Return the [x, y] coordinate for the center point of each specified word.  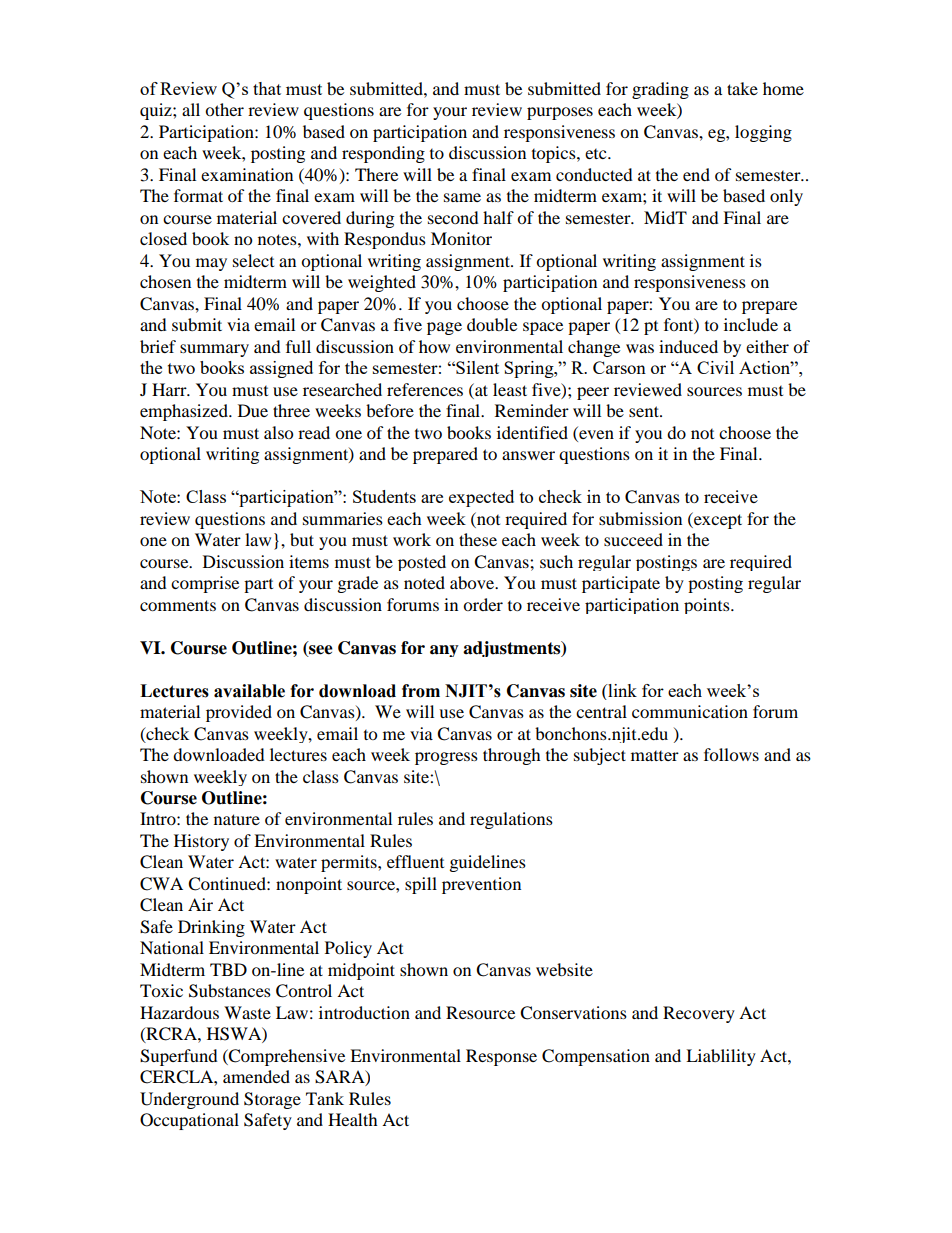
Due [253, 410]
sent [645, 411]
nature [237, 819]
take [742, 88]
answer [528, 455]
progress [446, 758]
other [224, 109]
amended [256, 1076]
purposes [560, 113]
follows [731, 754]
